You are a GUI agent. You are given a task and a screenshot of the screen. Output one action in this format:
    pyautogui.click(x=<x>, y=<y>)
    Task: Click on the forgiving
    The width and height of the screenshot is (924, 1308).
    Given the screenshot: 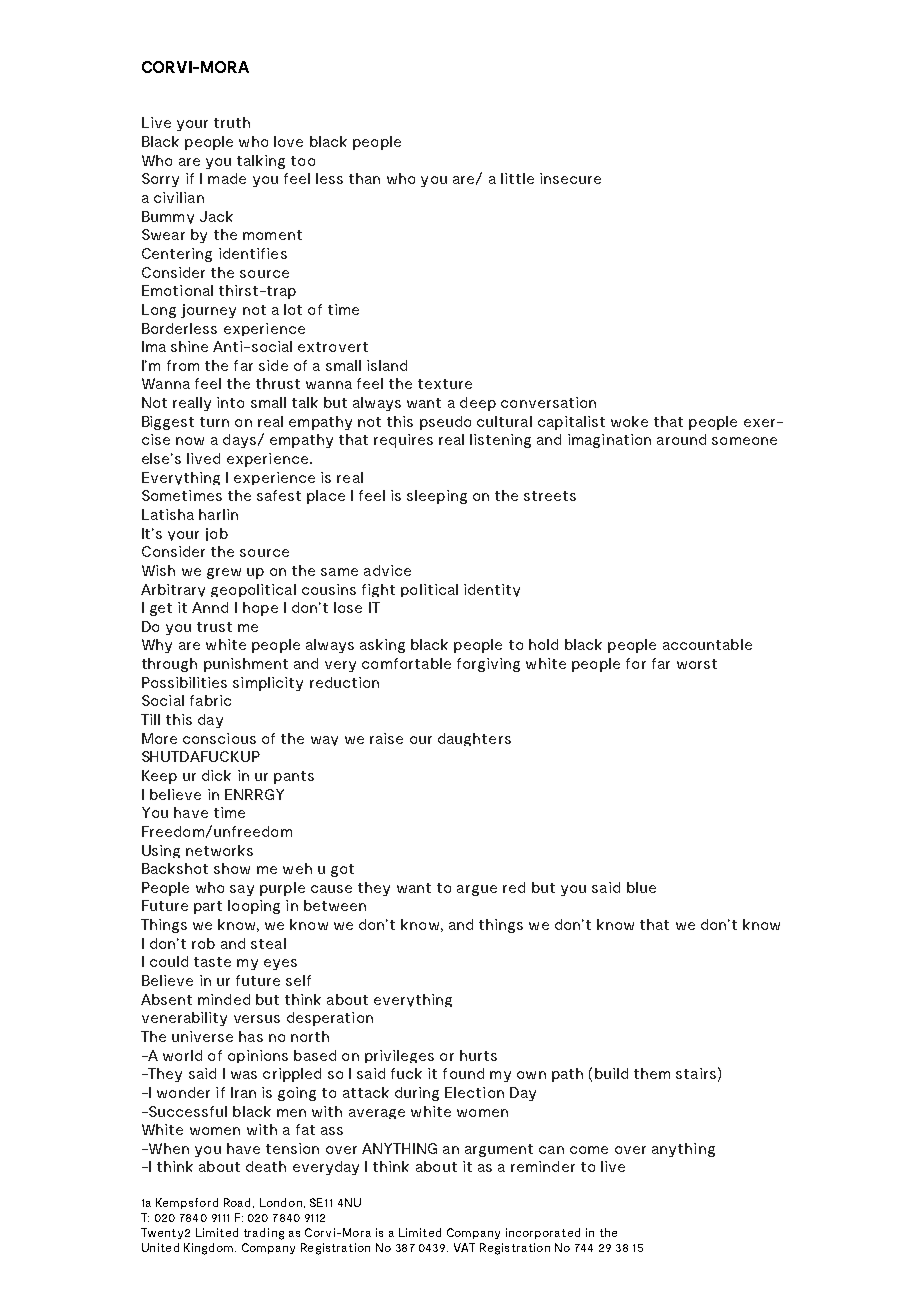 What is the action you would take?
    pyautogui.click(x=488, y=665)
